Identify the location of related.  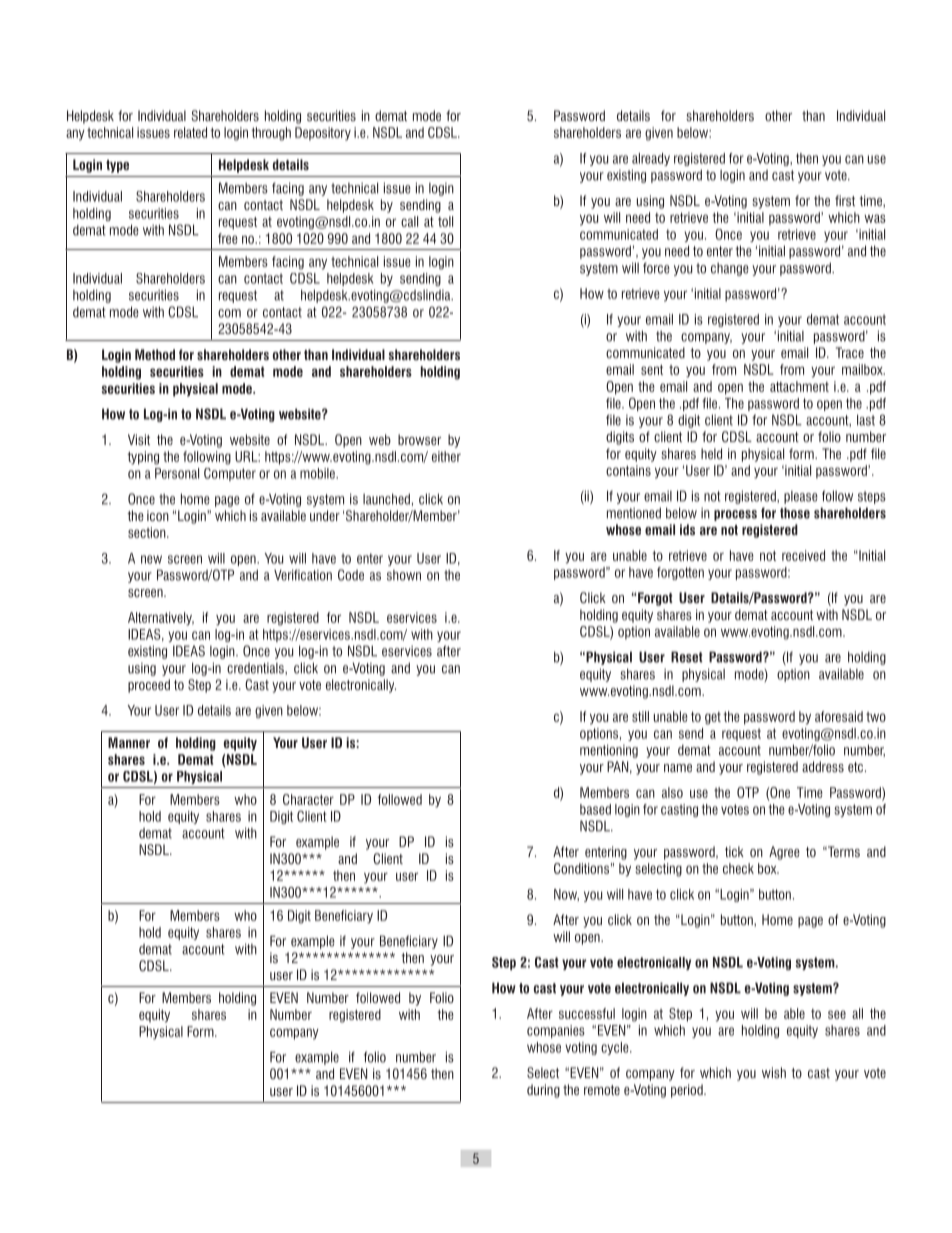
(190, 132).
